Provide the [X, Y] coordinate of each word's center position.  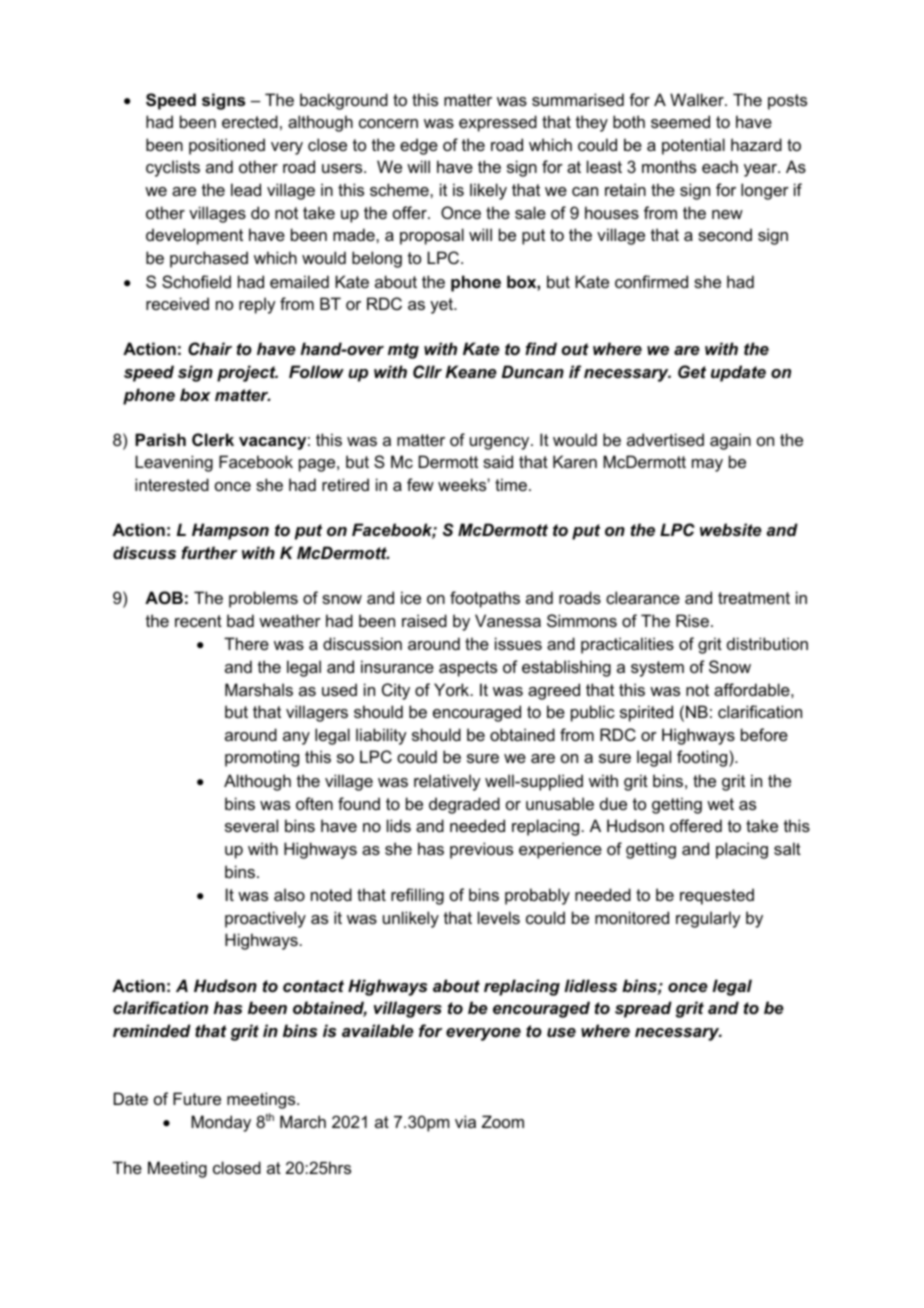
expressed [498, 123]
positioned [227, 146]
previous [481, 850]
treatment [754, 598]
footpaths [485, 599]
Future [197, 1098]
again [730, 441]
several [251, 825]
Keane [471, 371]
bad [240, 620]
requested [717, 896]
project [247, 373]
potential [693, 146]
